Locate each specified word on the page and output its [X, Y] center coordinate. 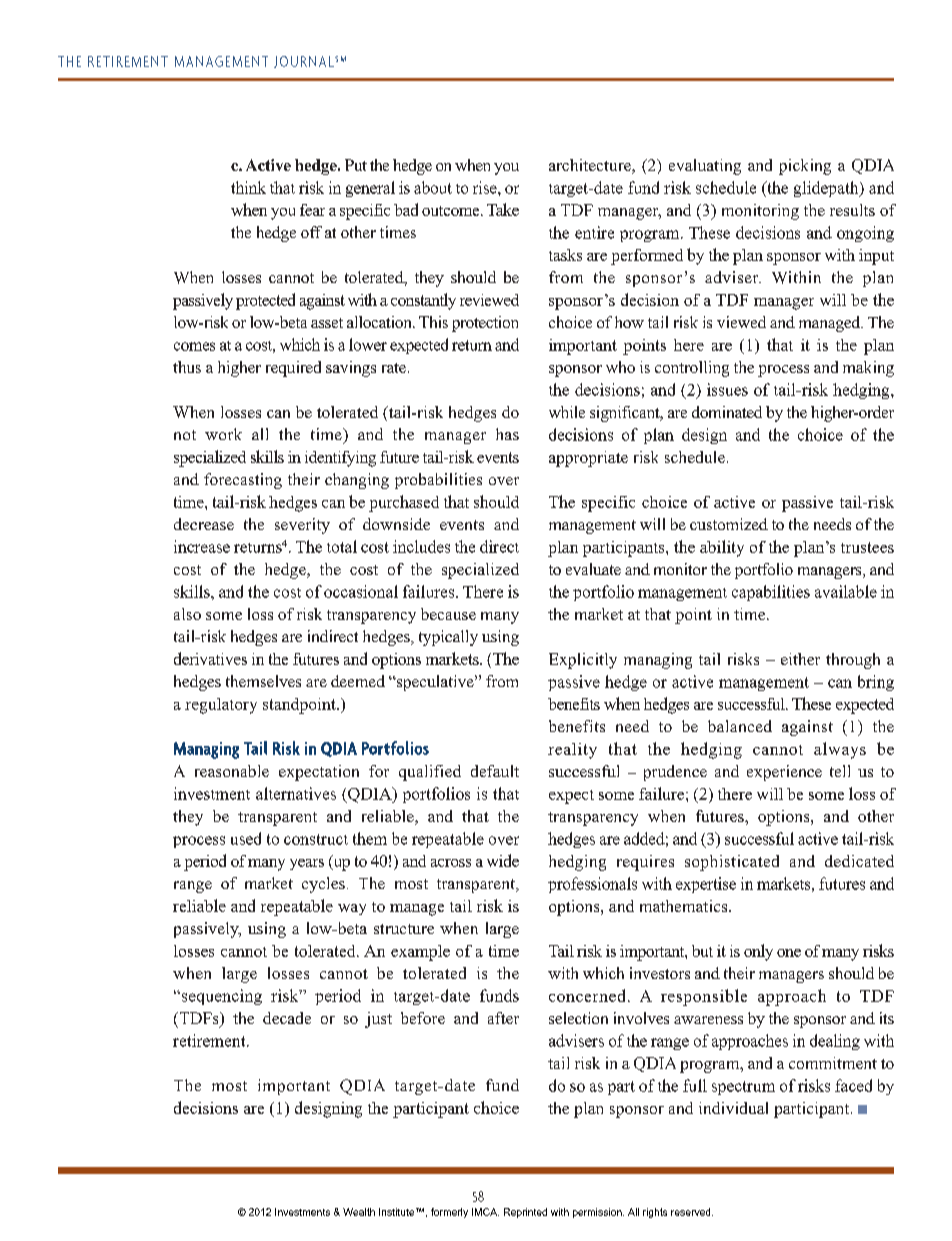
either [800, 659]
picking [805, 167]
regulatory [221, 706]
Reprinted [525, 1213]
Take [503, 209]
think [248, 187]
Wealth [359, 1212]
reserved [692, 1212]
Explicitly [583, 661]
